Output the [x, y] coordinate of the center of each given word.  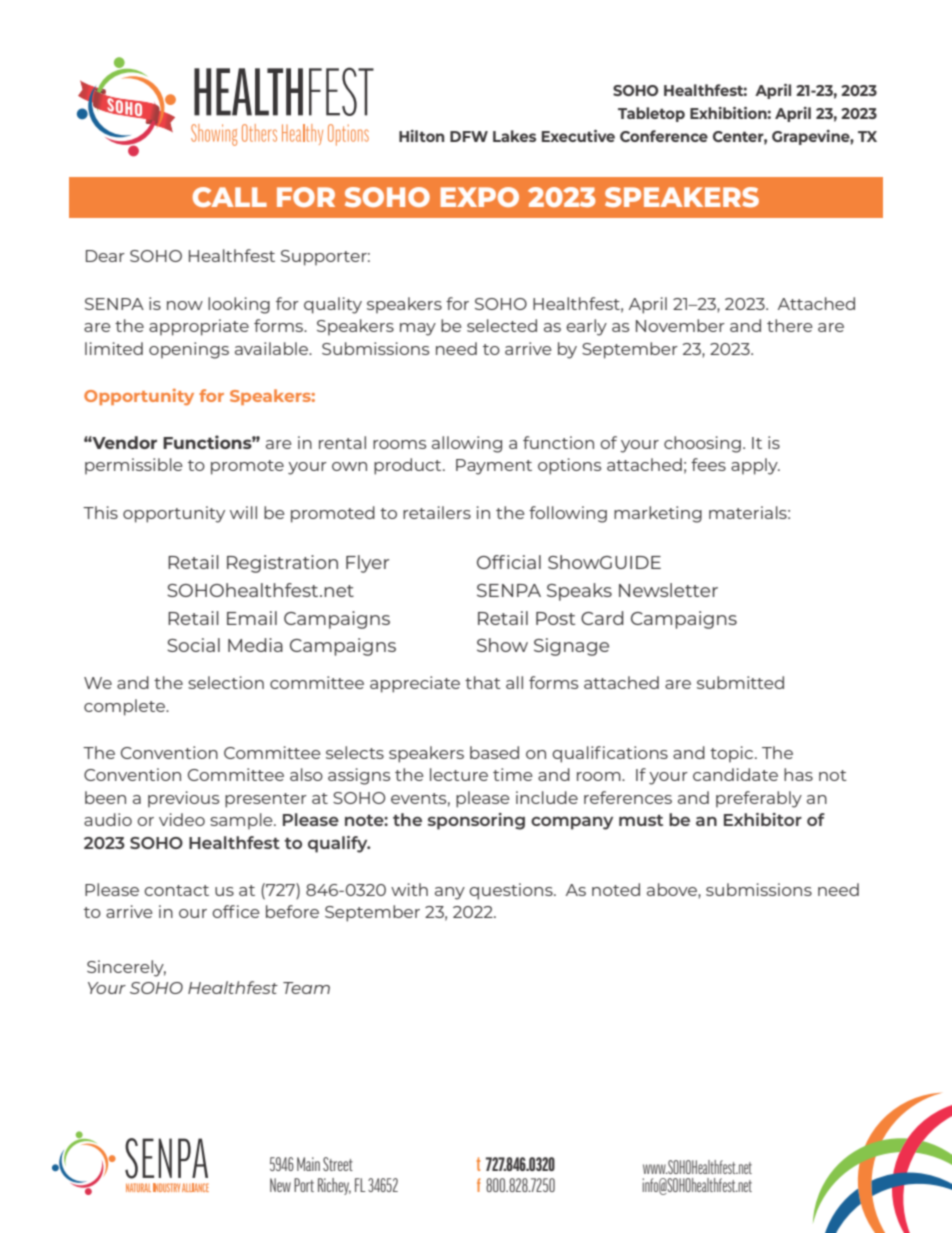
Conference [664, 136]
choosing [702, 444]
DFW [469, 136]
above [673, 890]
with [409, 889]
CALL [230, 197]
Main [308, 1164]
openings [189, 350]
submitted [740, 682]
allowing [467, 444]
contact [176, 890]
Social [193, 645]
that [483, 682]
